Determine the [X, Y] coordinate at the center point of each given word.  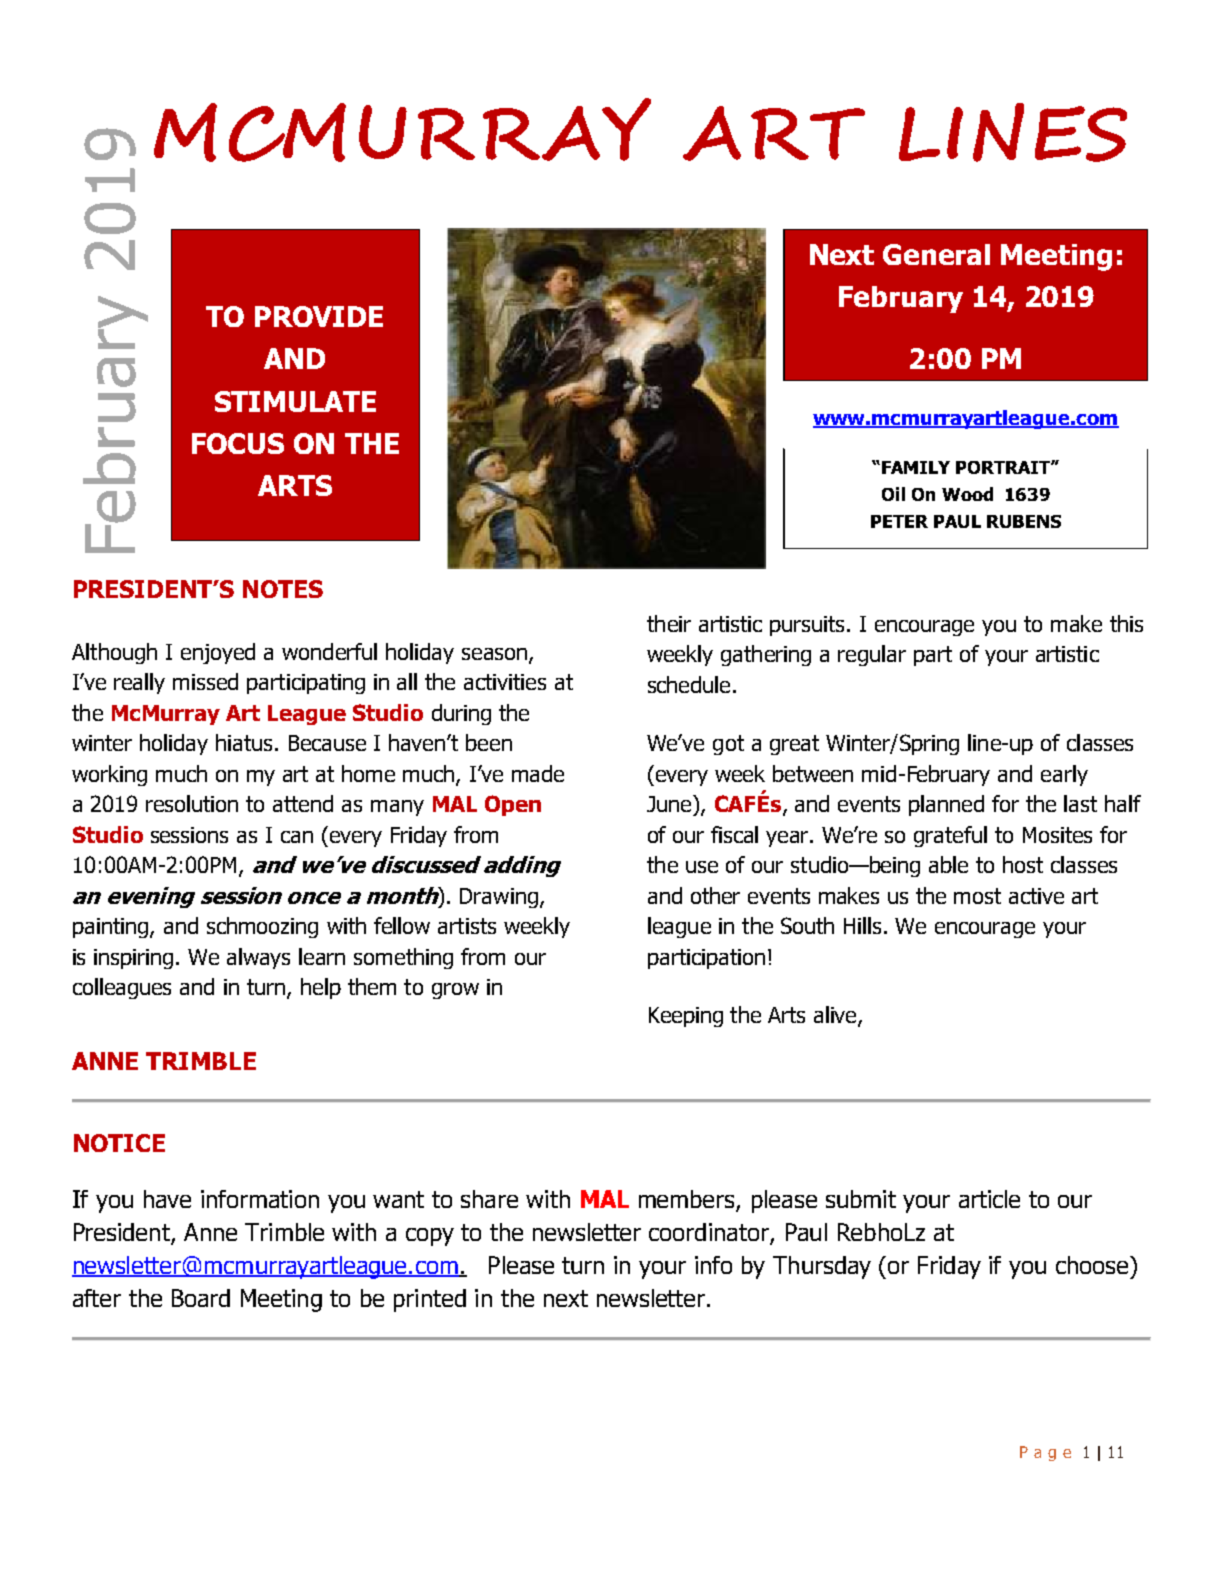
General [936, 254]
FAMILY [916, 467]
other [715, 895]
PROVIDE [319, 316]
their [669, 623]
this [1126, 623]
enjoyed [218, 653]
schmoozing [262, 927]
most [977, 896]
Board [201, 1298]
